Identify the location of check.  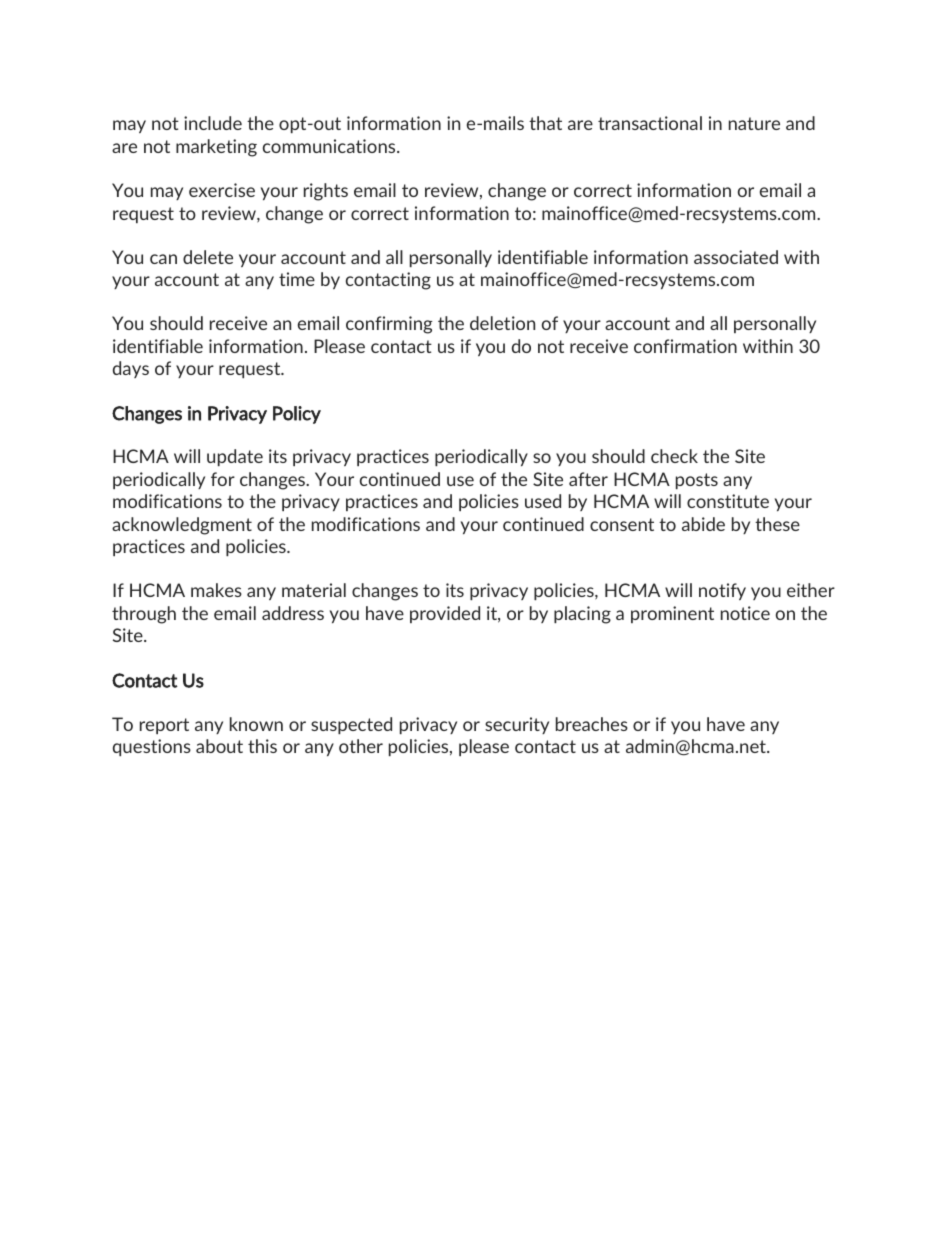
(674, 456).
